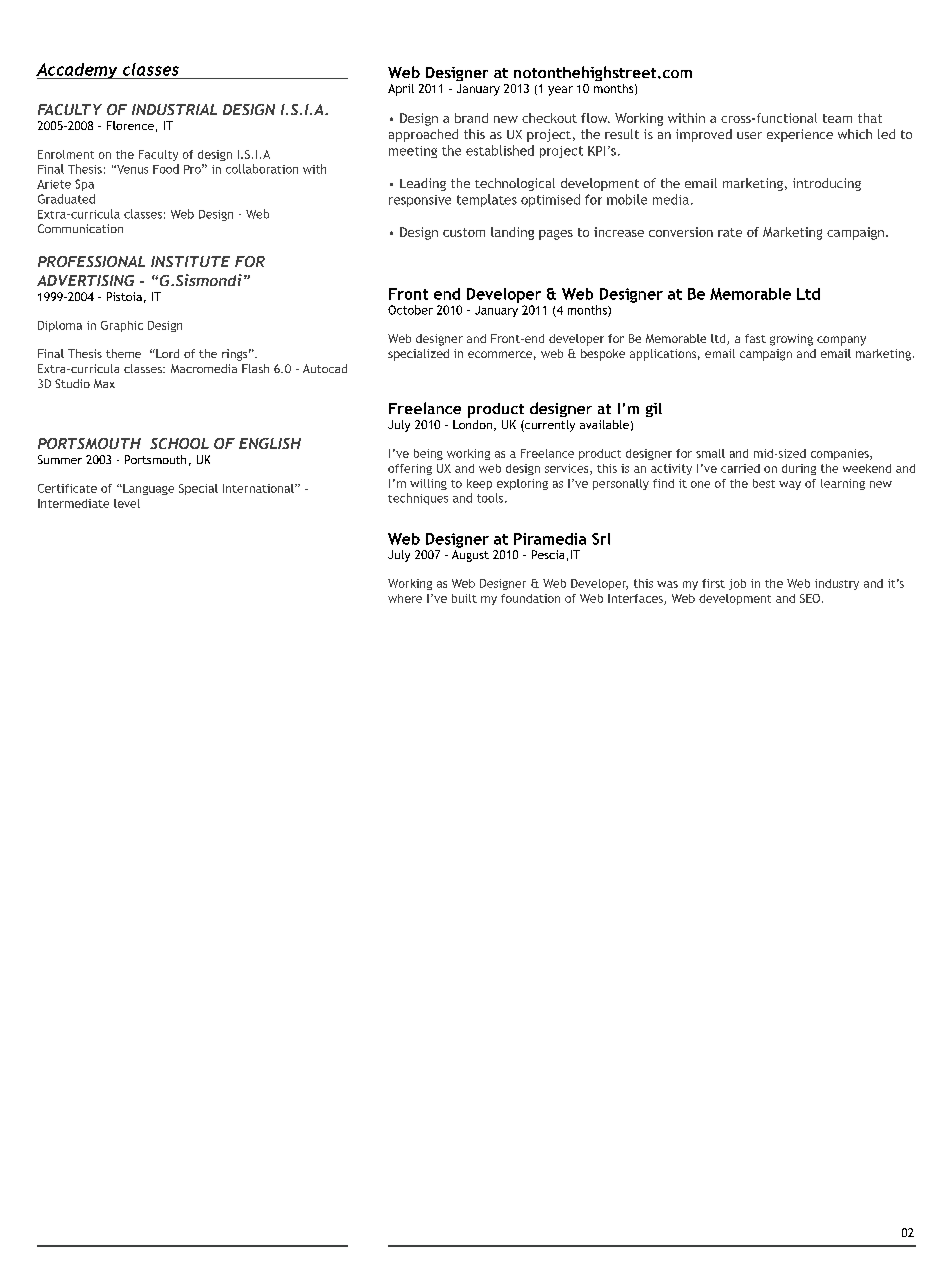 The image size is (952, 1283). What do you see at coordinates (472, 424) in the screenshot?
I see `London` at bounding box center [472, 424].
